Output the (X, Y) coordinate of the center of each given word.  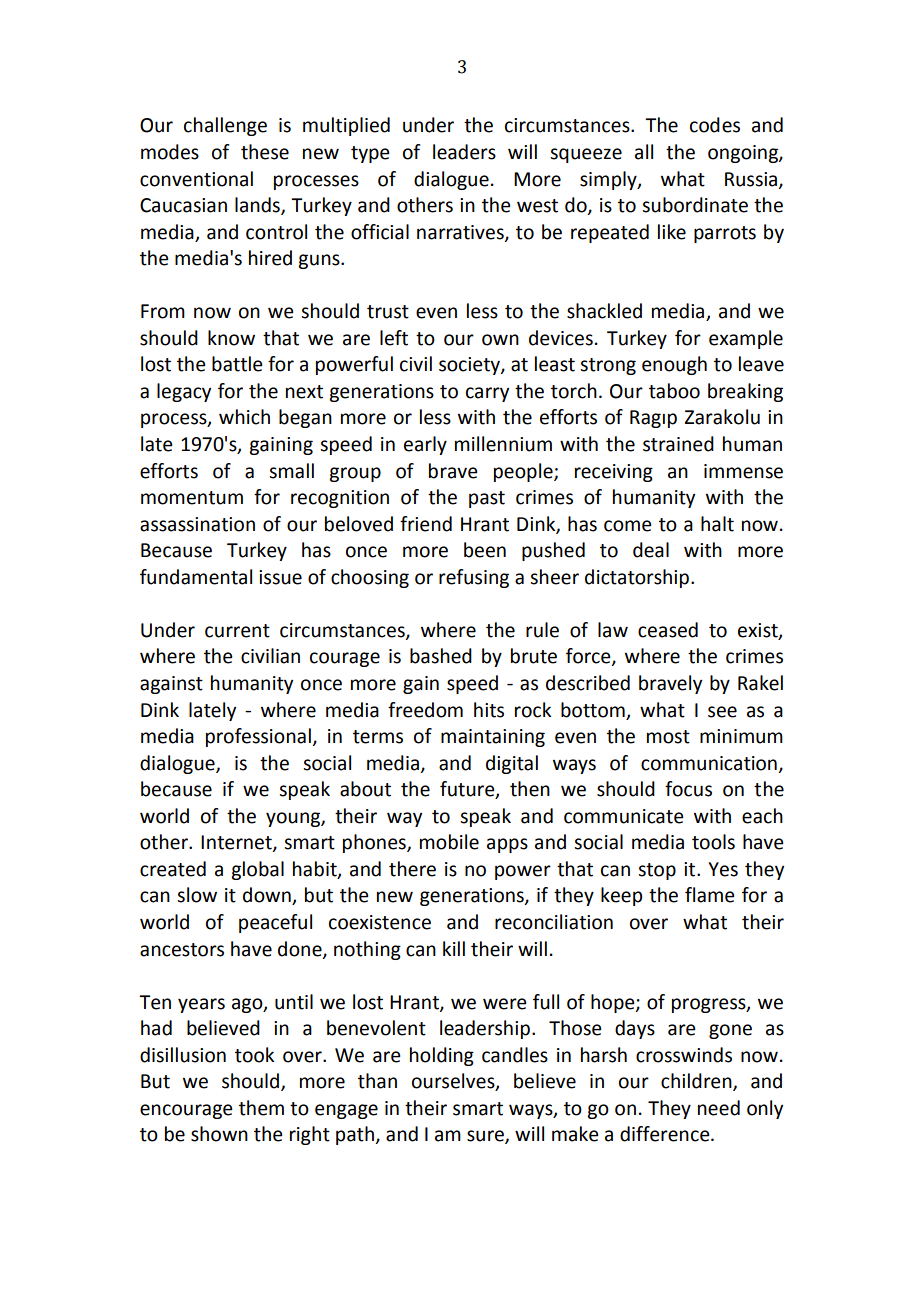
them (261, 1108)
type (370, 154)
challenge (225, 126)
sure (486, 1137)
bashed (441, 656)
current (237, 631)
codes (715, 125)
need (719, 1108)
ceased (668, 630)
